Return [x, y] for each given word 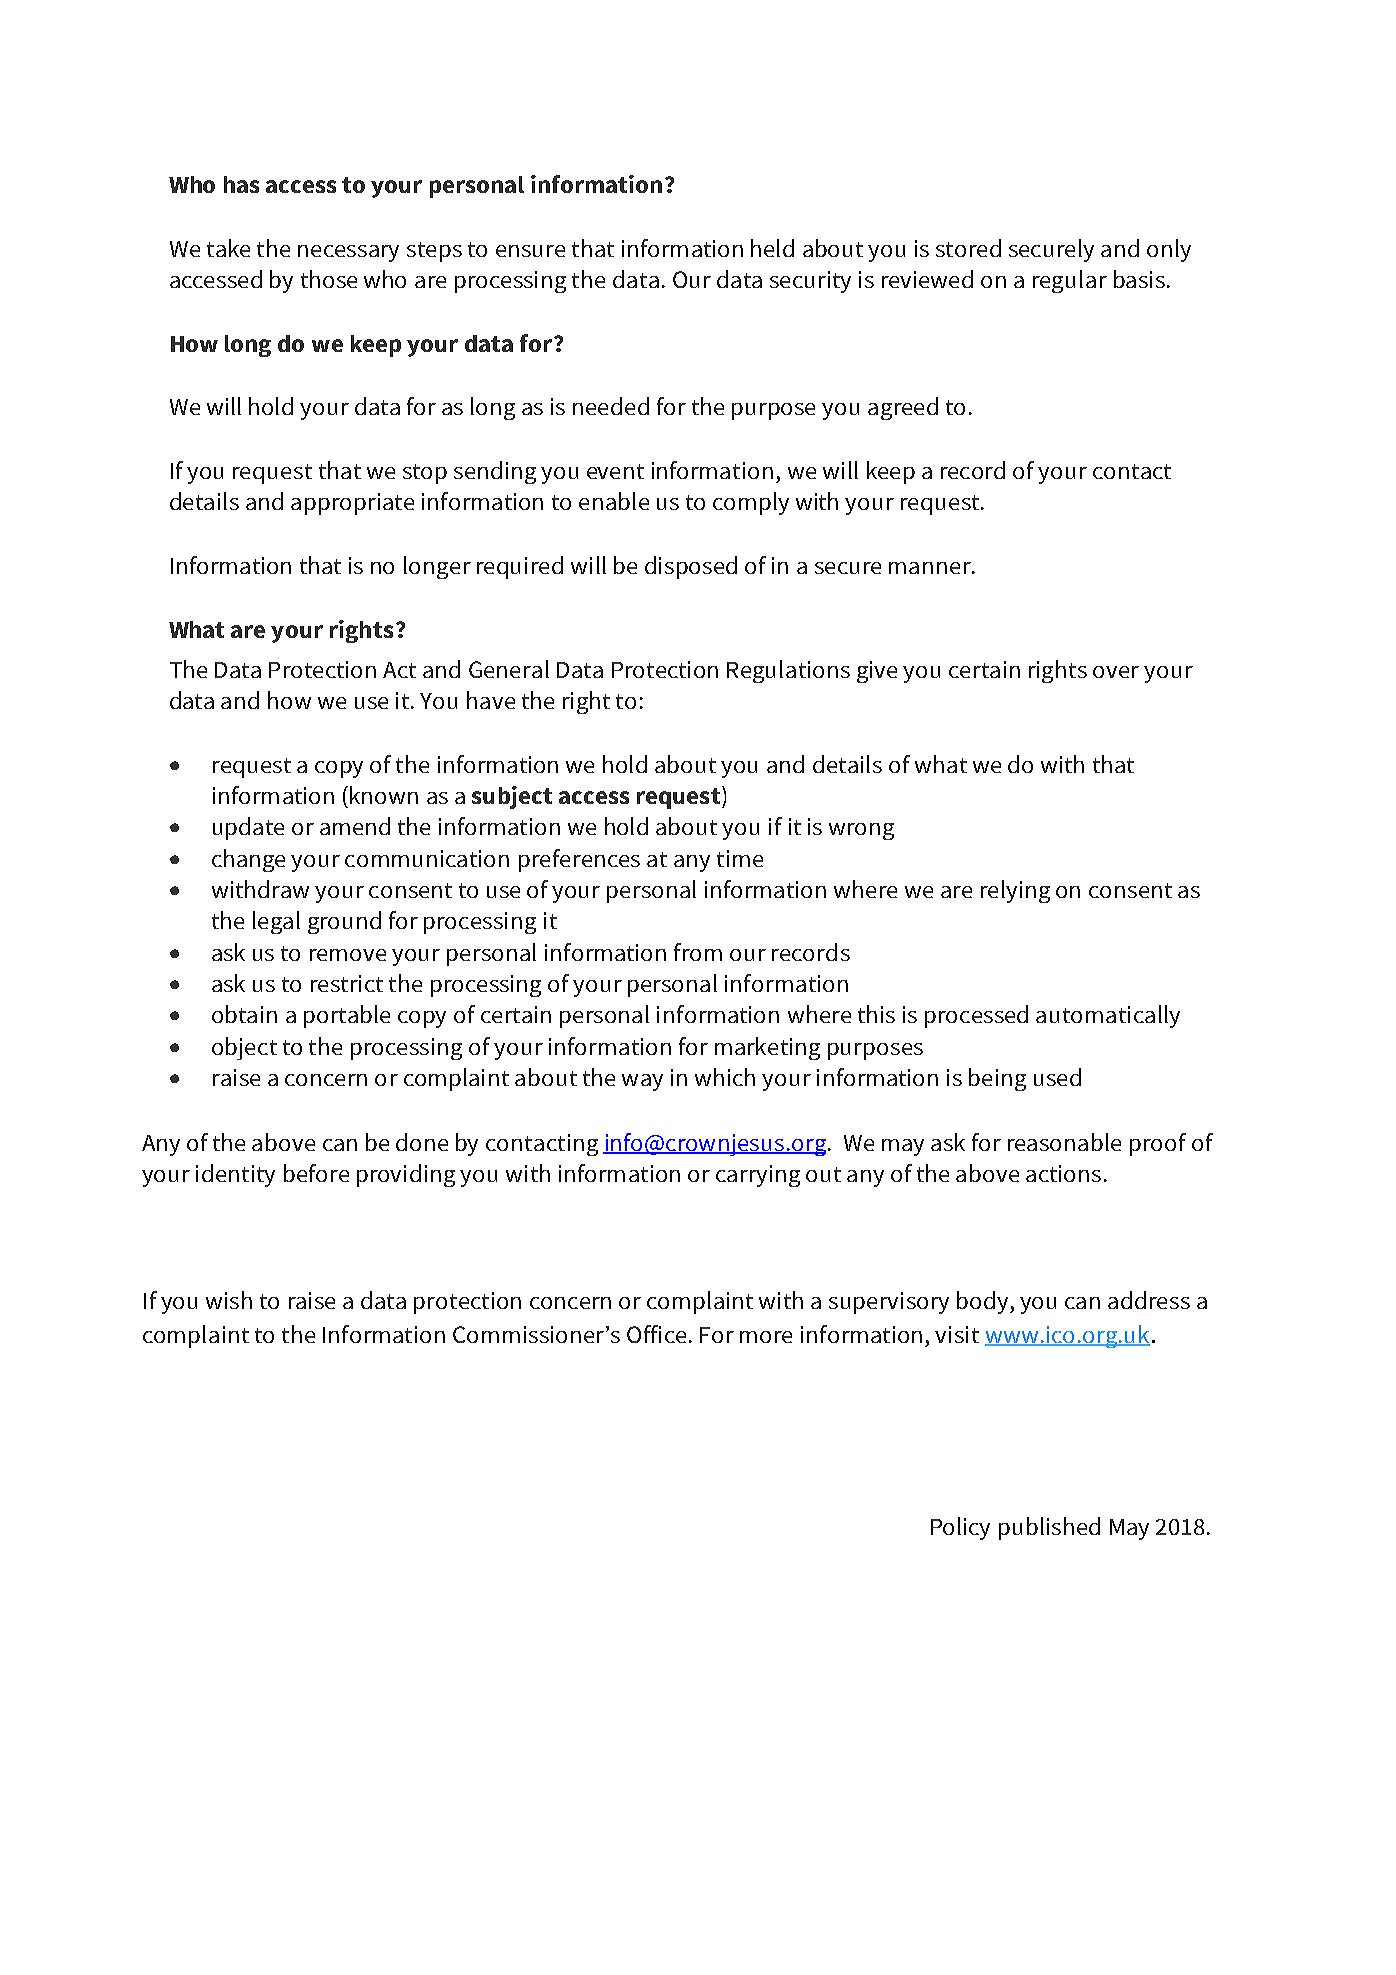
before [316, 1173]
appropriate [352, 504]
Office [656, 1334]
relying [1015, 891]
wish [229, 1300]
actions [1063, 1173]
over [1116, 672]
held [772, 248]
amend [355, 826]
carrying [758, 1176]
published [1049, 1528]
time [740, 858]
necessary [348, 253]
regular [1070, 281]
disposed [691, 567]
